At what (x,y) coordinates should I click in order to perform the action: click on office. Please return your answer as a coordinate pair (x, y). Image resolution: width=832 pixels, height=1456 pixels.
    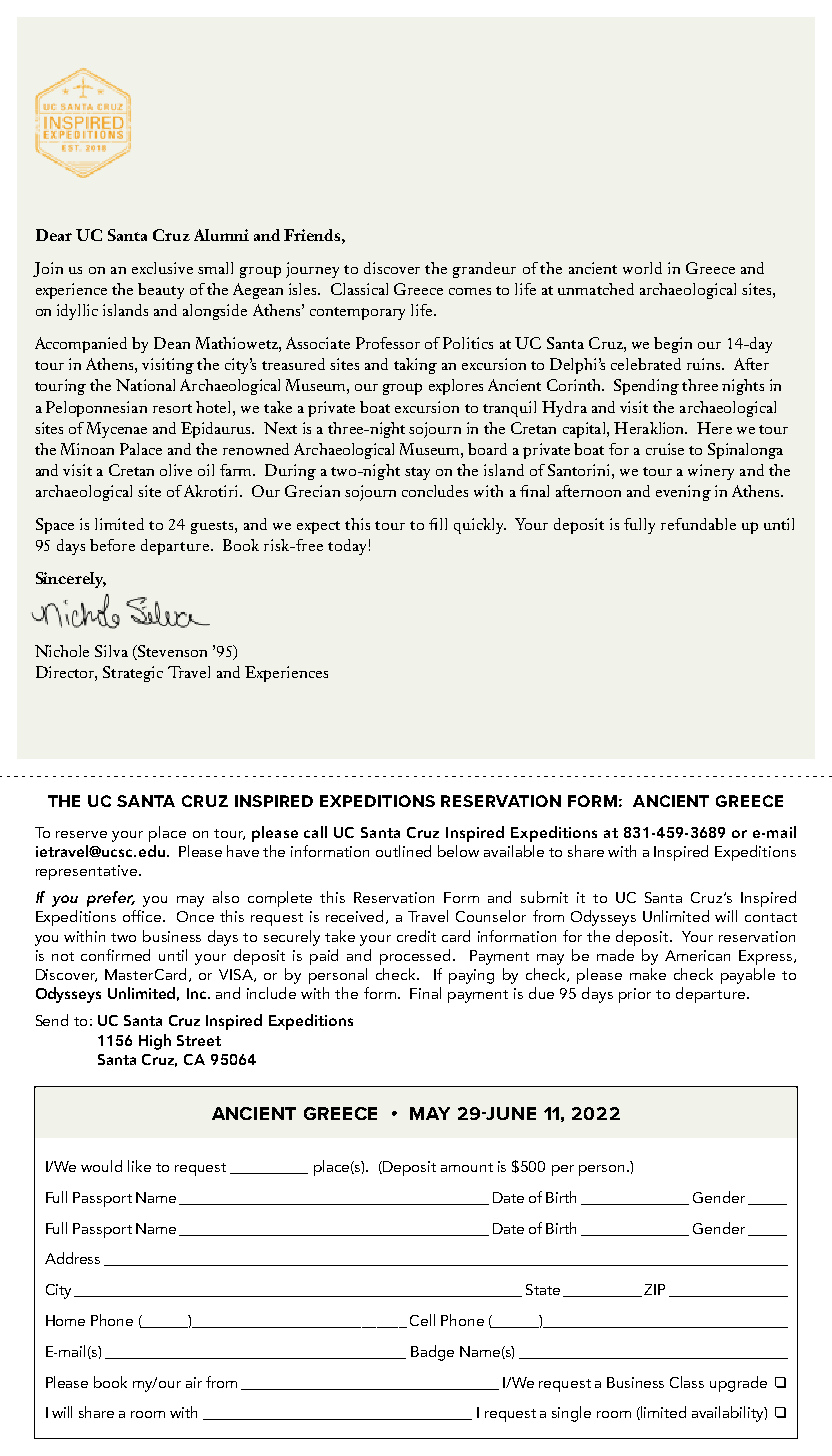
    Looking at the image, I should click on (143, 916).
